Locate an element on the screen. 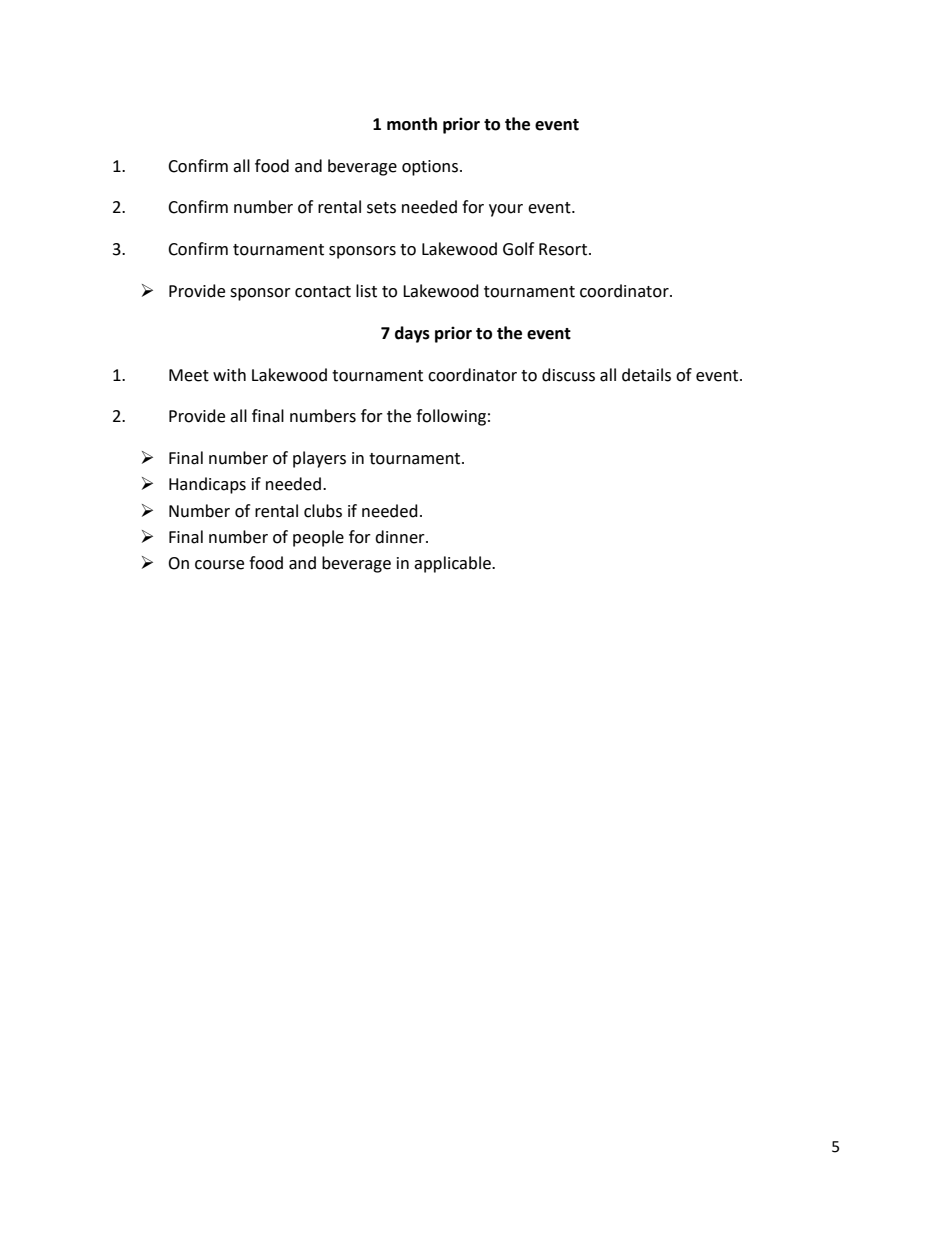 Image resolution: width=952 pixels, height=1233 pixels. Resort is located at coordinates (563, 249).
